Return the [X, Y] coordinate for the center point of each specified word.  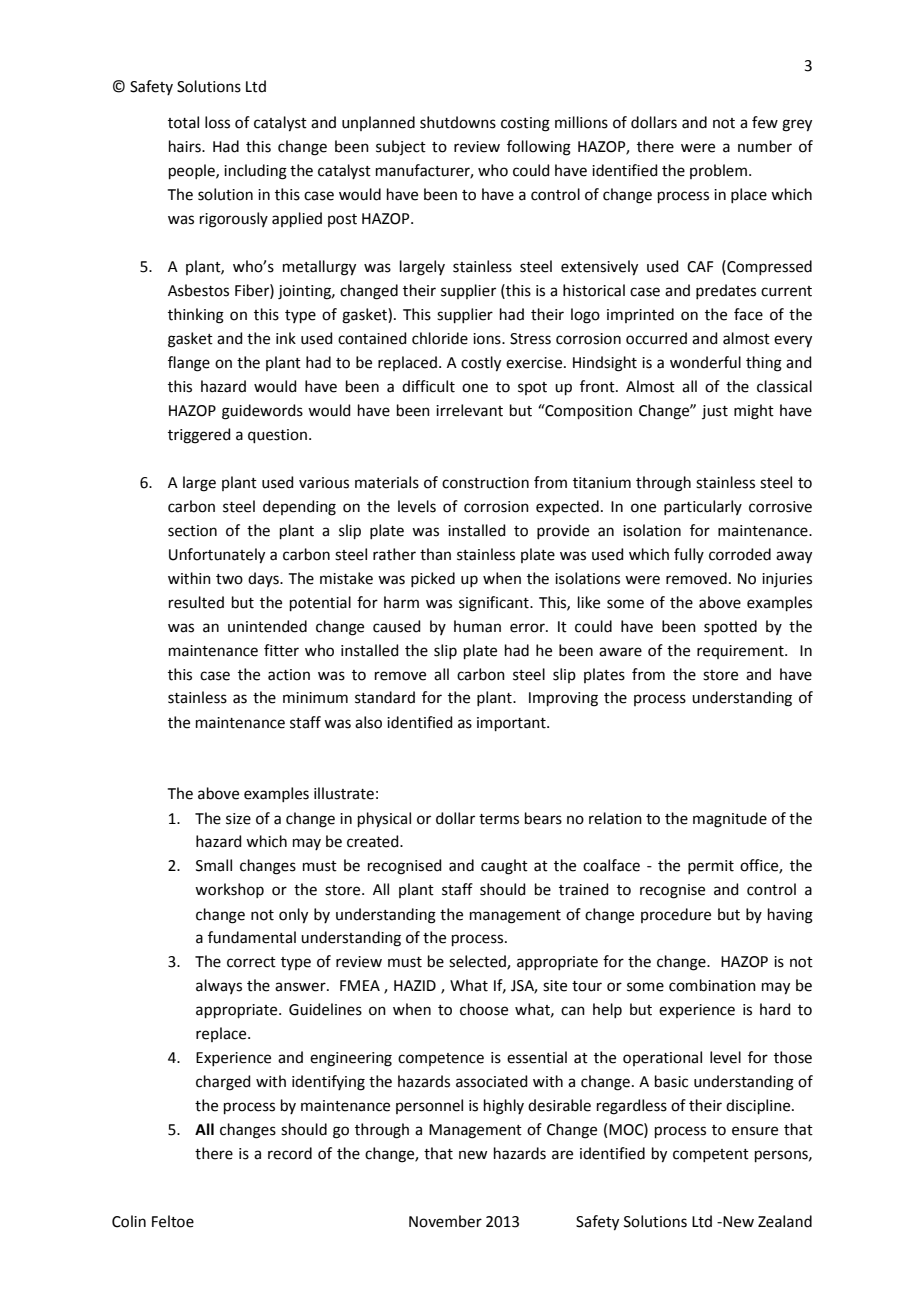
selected [478, 962]
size [238, 819]
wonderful [705, 362]
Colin [129, 1221]
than [435, 554]
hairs [186, 146]
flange [189, 364]
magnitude [730, 820]
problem [718, 171]
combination [712, 985]
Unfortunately [217, 556]
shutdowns [458, 122]
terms [499, 819]
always [219, 986]
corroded [740, 554]
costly [481, 364]
